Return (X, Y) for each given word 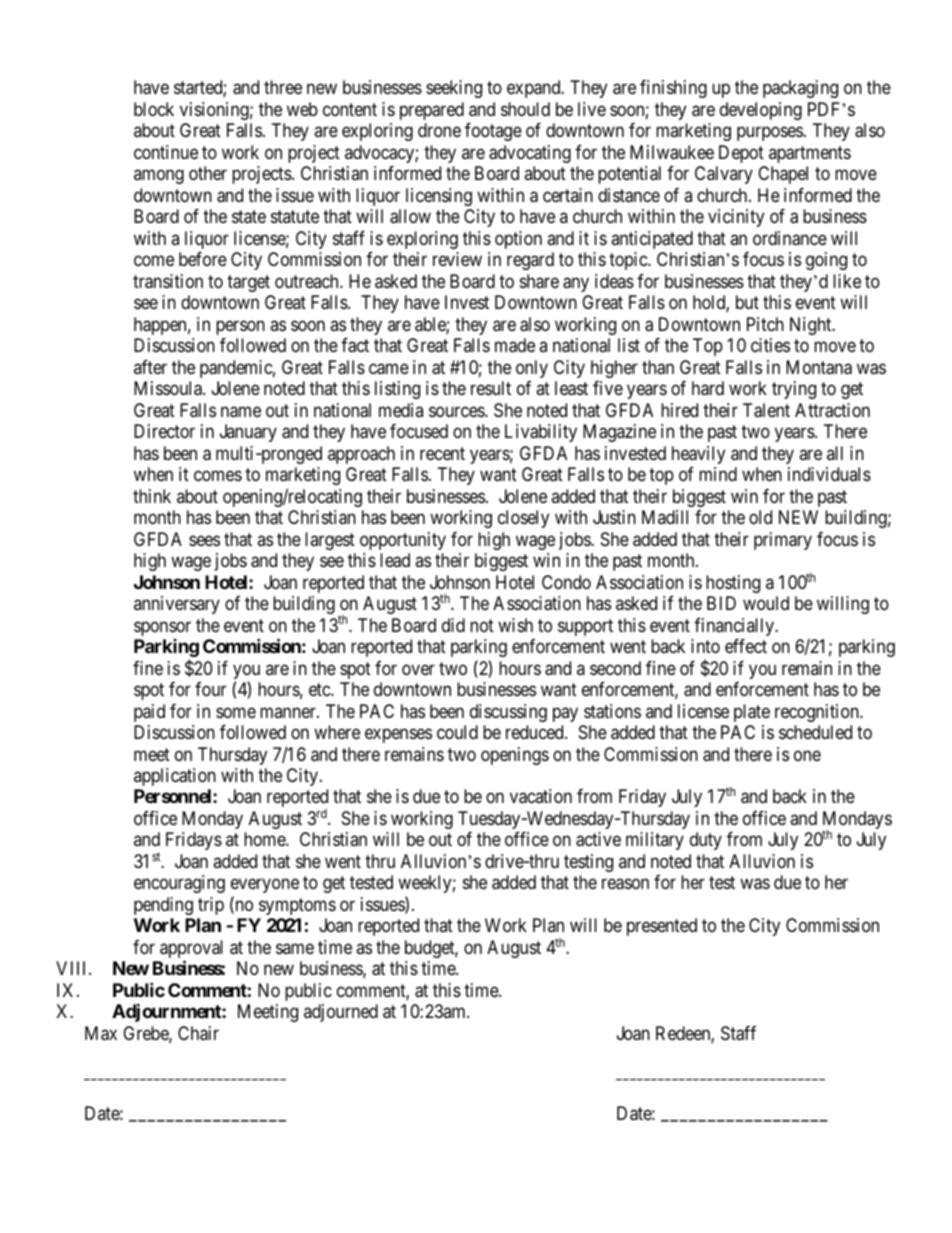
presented (662, 927)
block (154, 109)
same (295, 948)
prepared (432, 111)
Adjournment (167, 1012)
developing (761, 111)
